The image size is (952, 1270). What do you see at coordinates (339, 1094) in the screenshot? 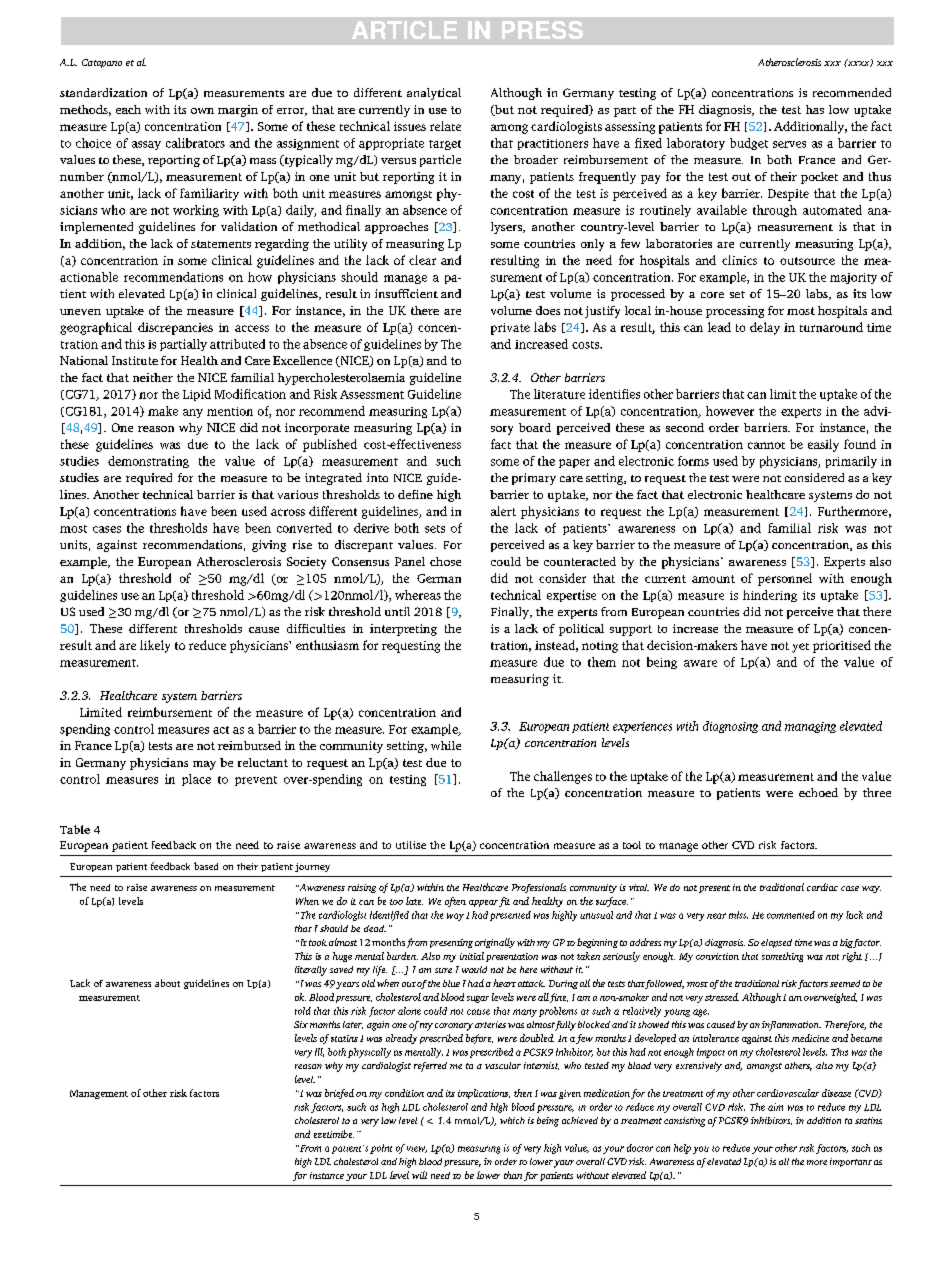
I see `briefed` at bounding box center [339, 1094].
